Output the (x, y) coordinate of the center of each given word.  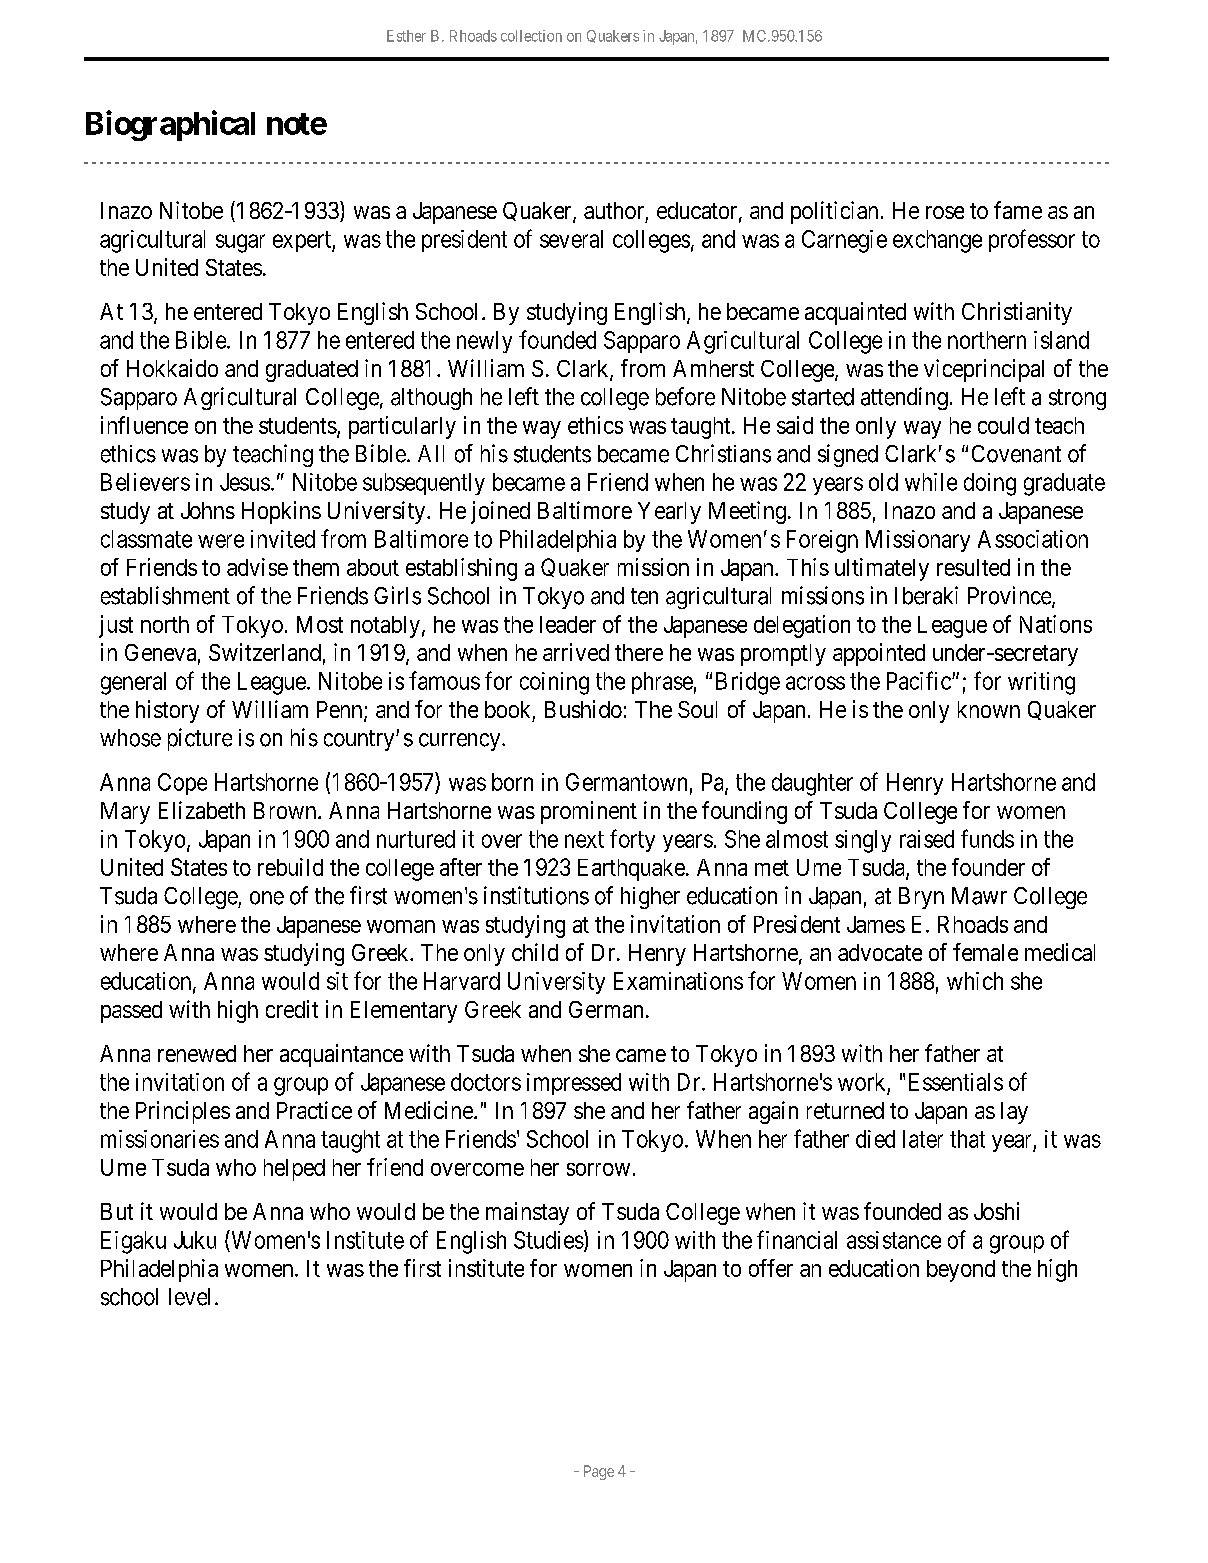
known (989, 709)
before (685, 396)
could (1003, 425)
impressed (574, 1084)
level (189, 1297)
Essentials (956, 1082)
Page (599, 1472)
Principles (183, 1112)
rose (945, 212)
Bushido (583, 709)
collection (531, 36)
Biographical (170, 125)
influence (144, 425)
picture (200, 739)
